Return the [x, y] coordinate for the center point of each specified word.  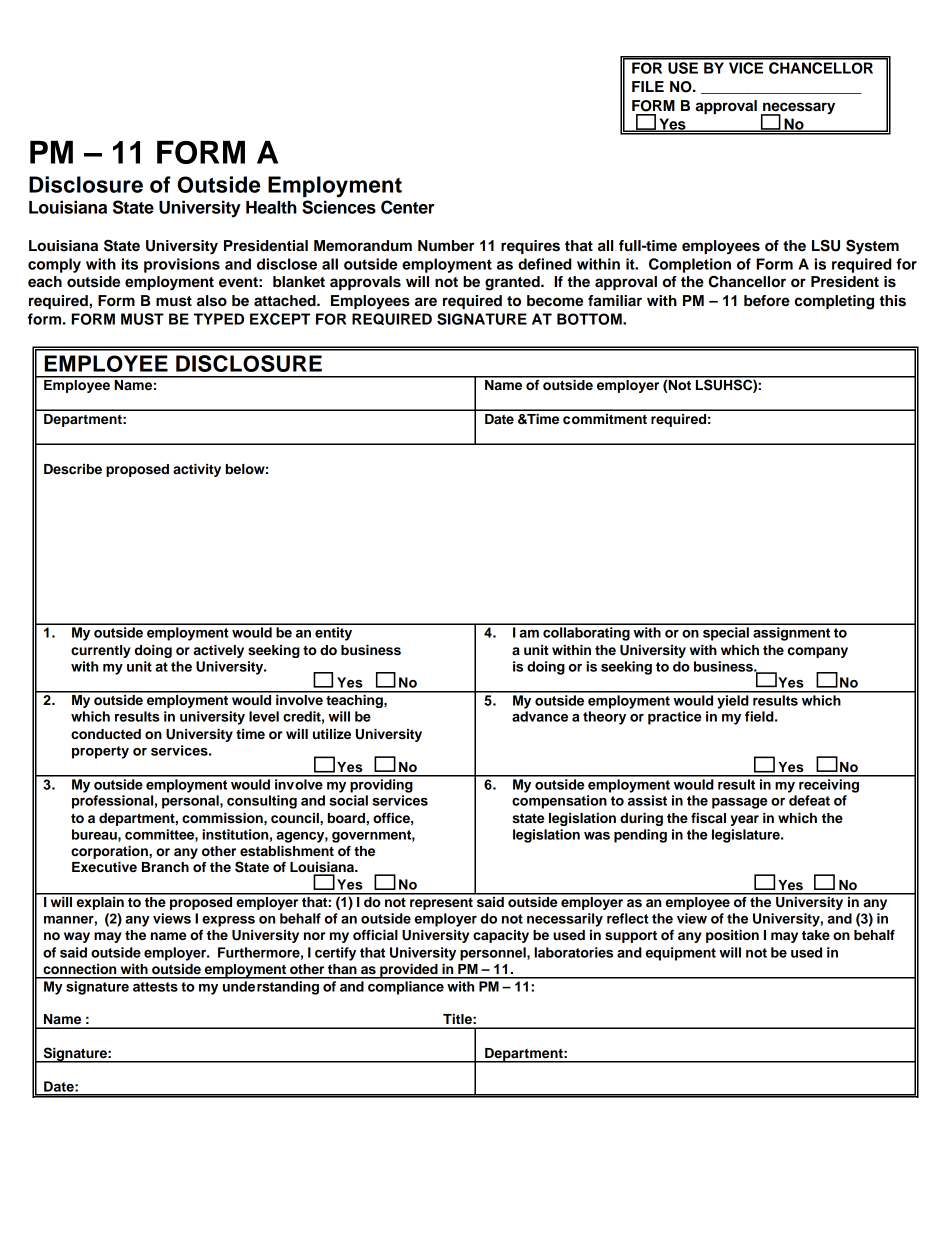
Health [271, 207]
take [816, 935]
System [872, 247]
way [77, 937]
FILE [648, 86]
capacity [501, 936]
